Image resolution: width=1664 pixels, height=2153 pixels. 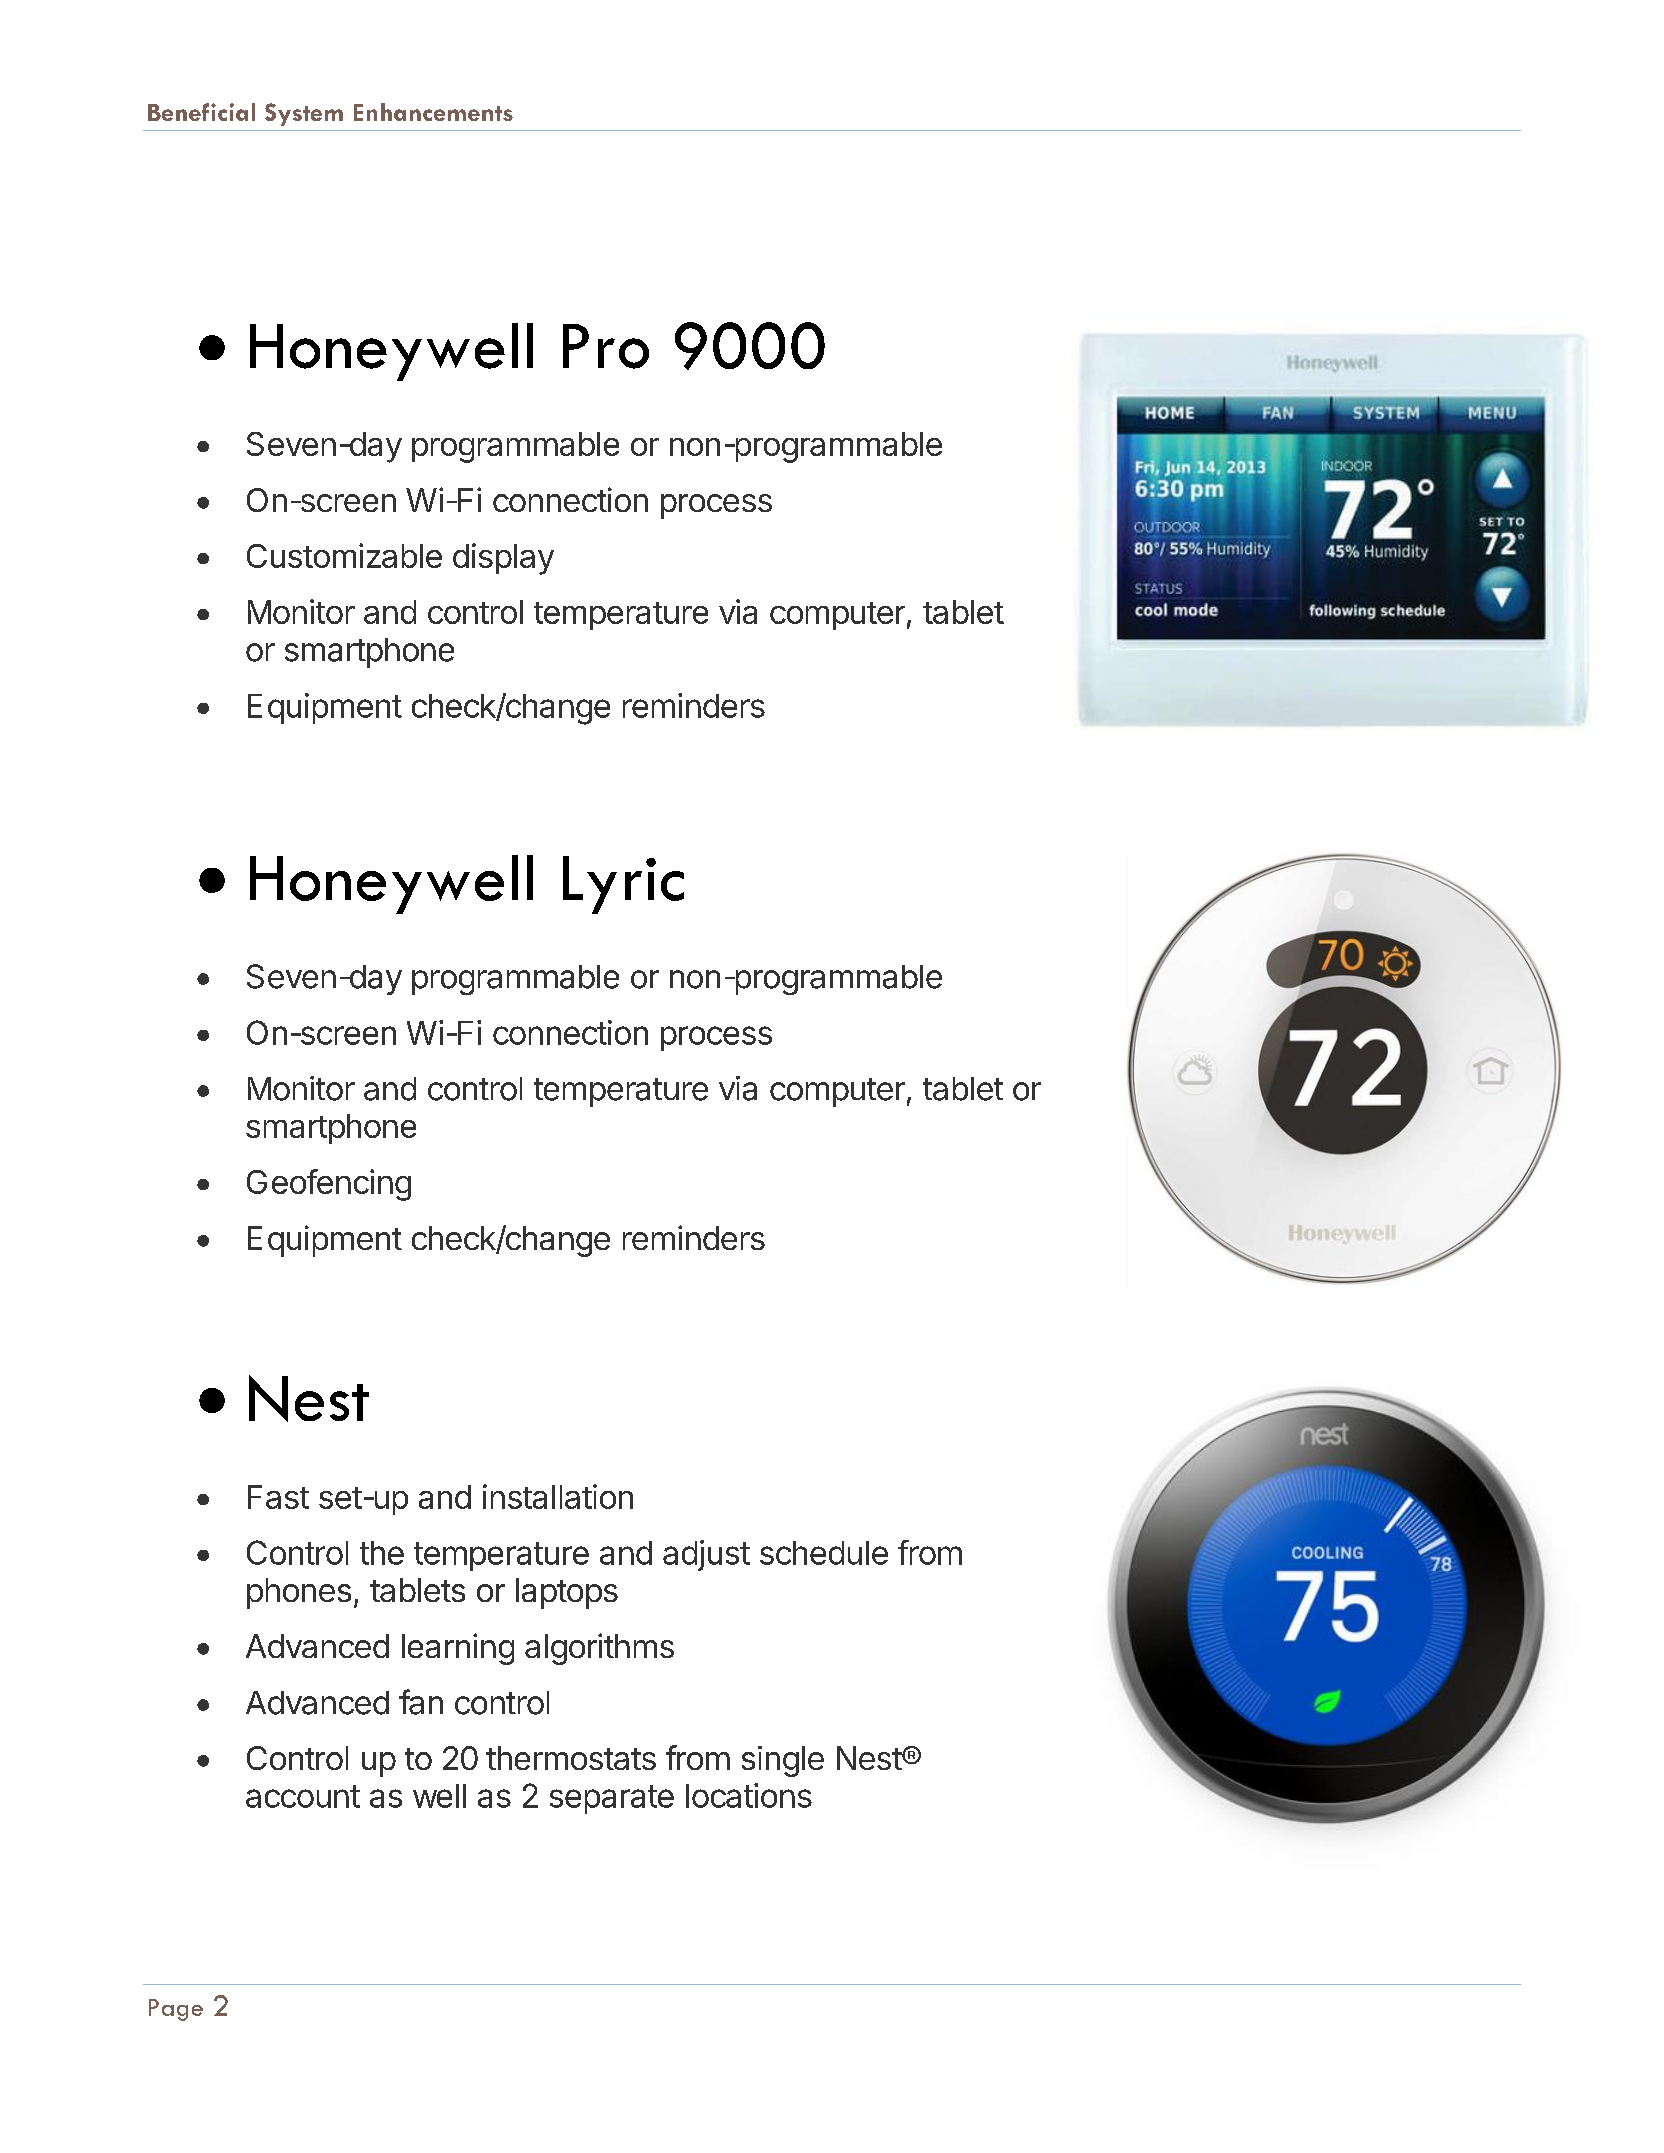 What do you see at coordinates (571, 1758) in the image?
I see `thermostats` at bounding box center [571, 1758].
